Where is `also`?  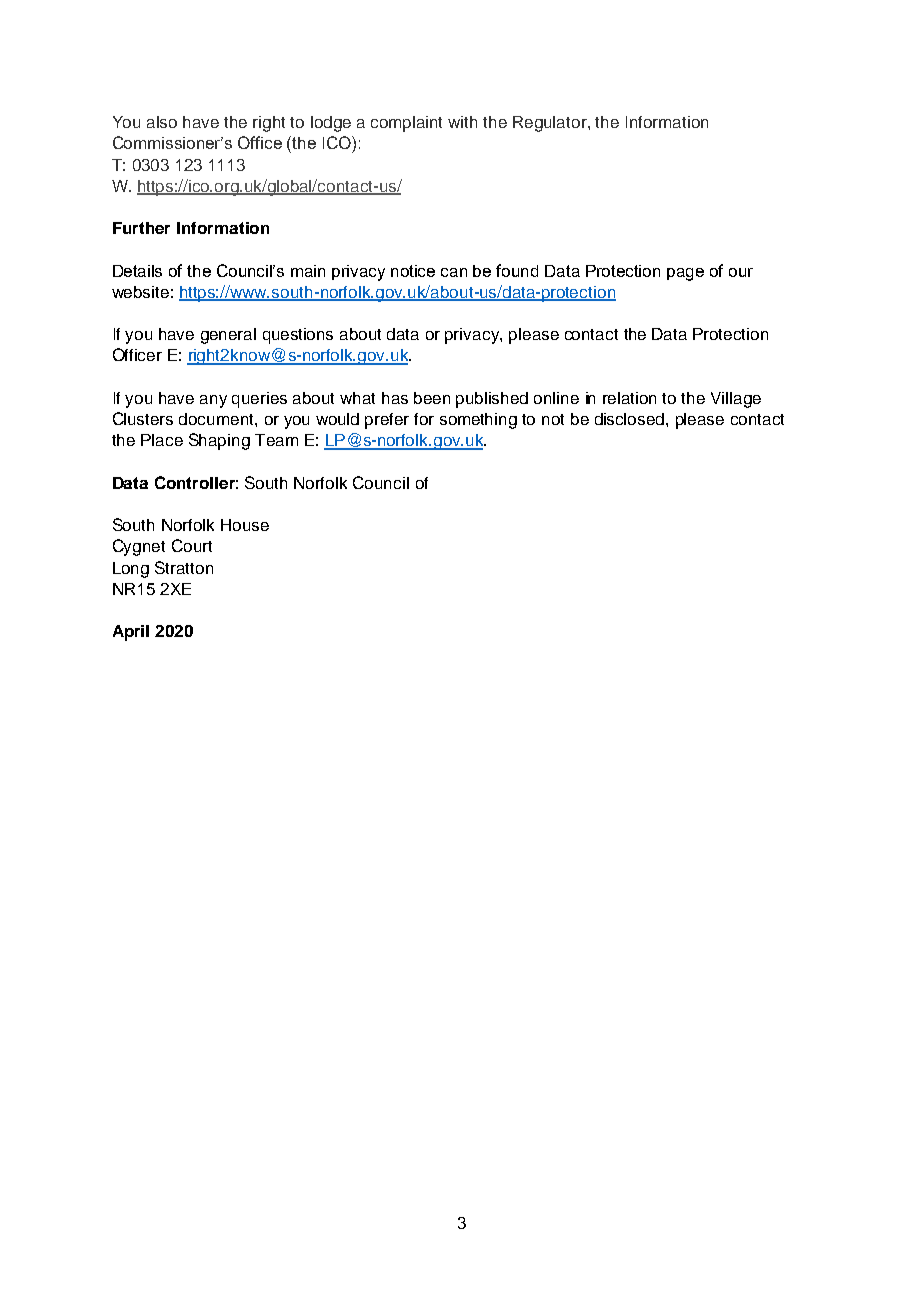
also is located at coordinates (162, 122).
